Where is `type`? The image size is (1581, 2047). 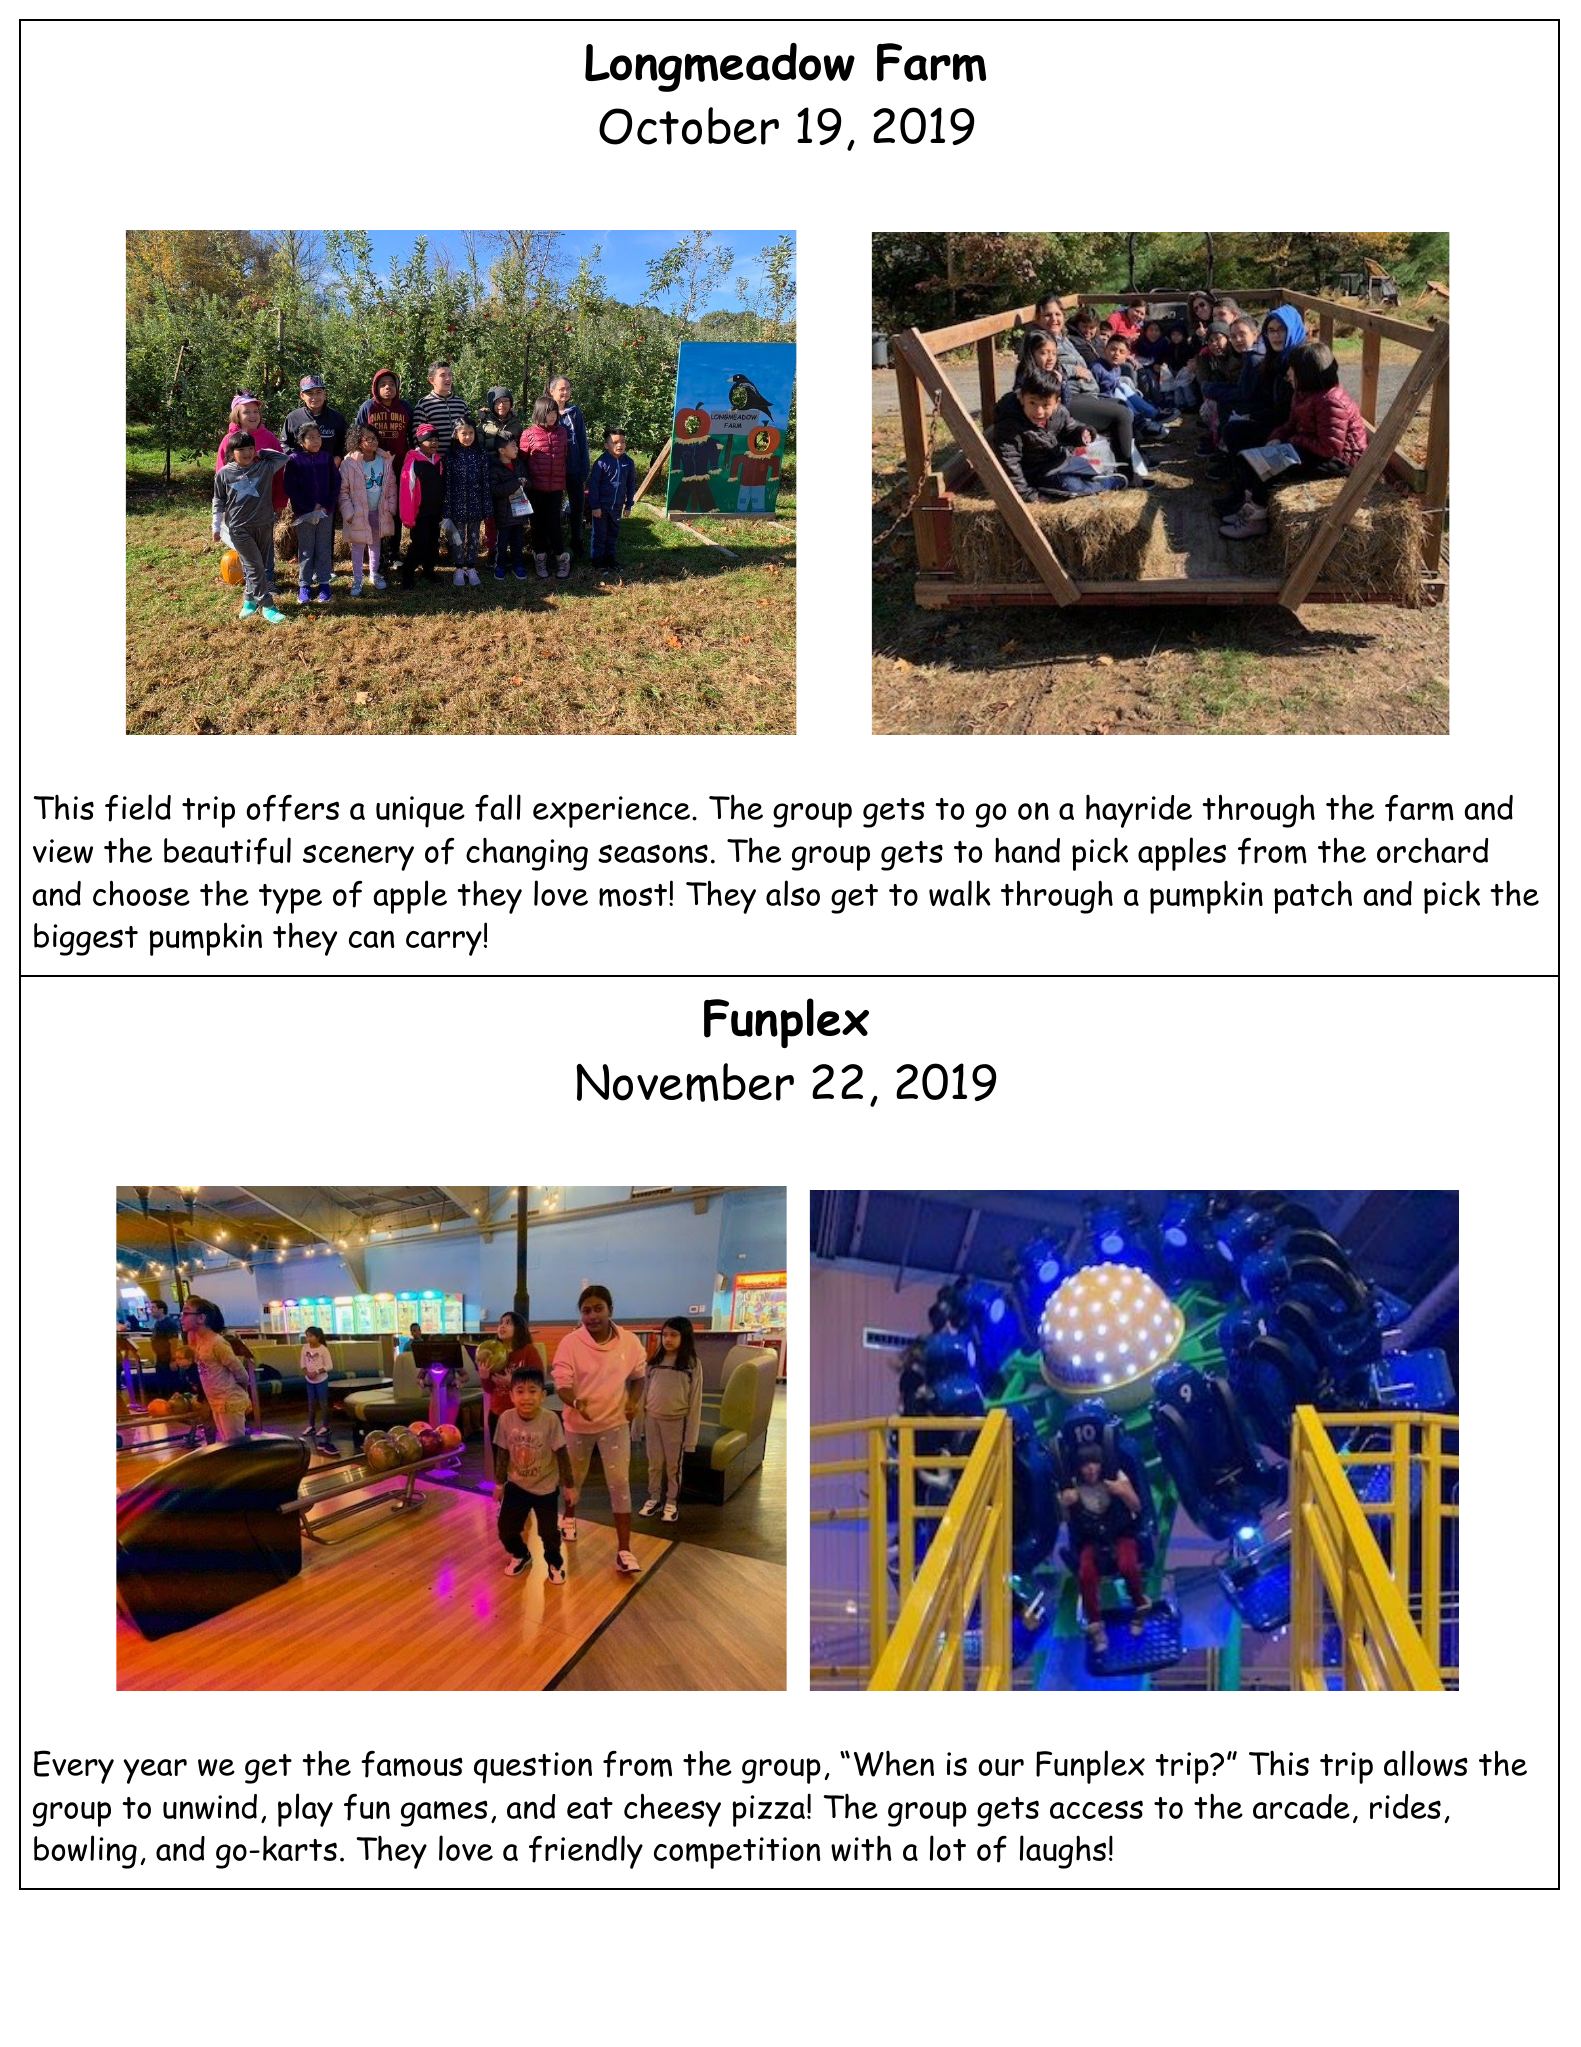 type is located at coordinates (290, 899).
